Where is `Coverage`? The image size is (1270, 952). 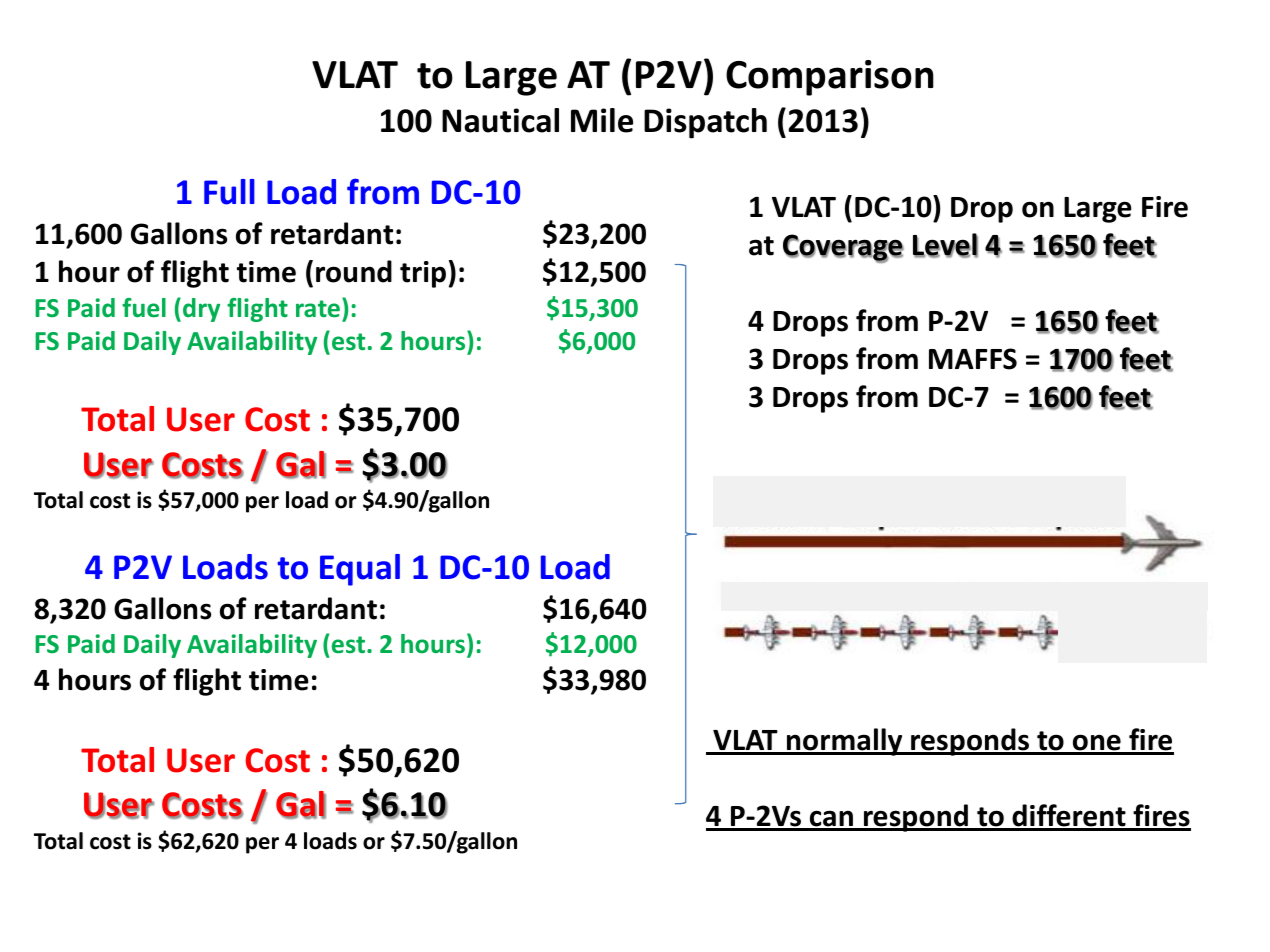 Coverage is located at coordinates (843, 248).
